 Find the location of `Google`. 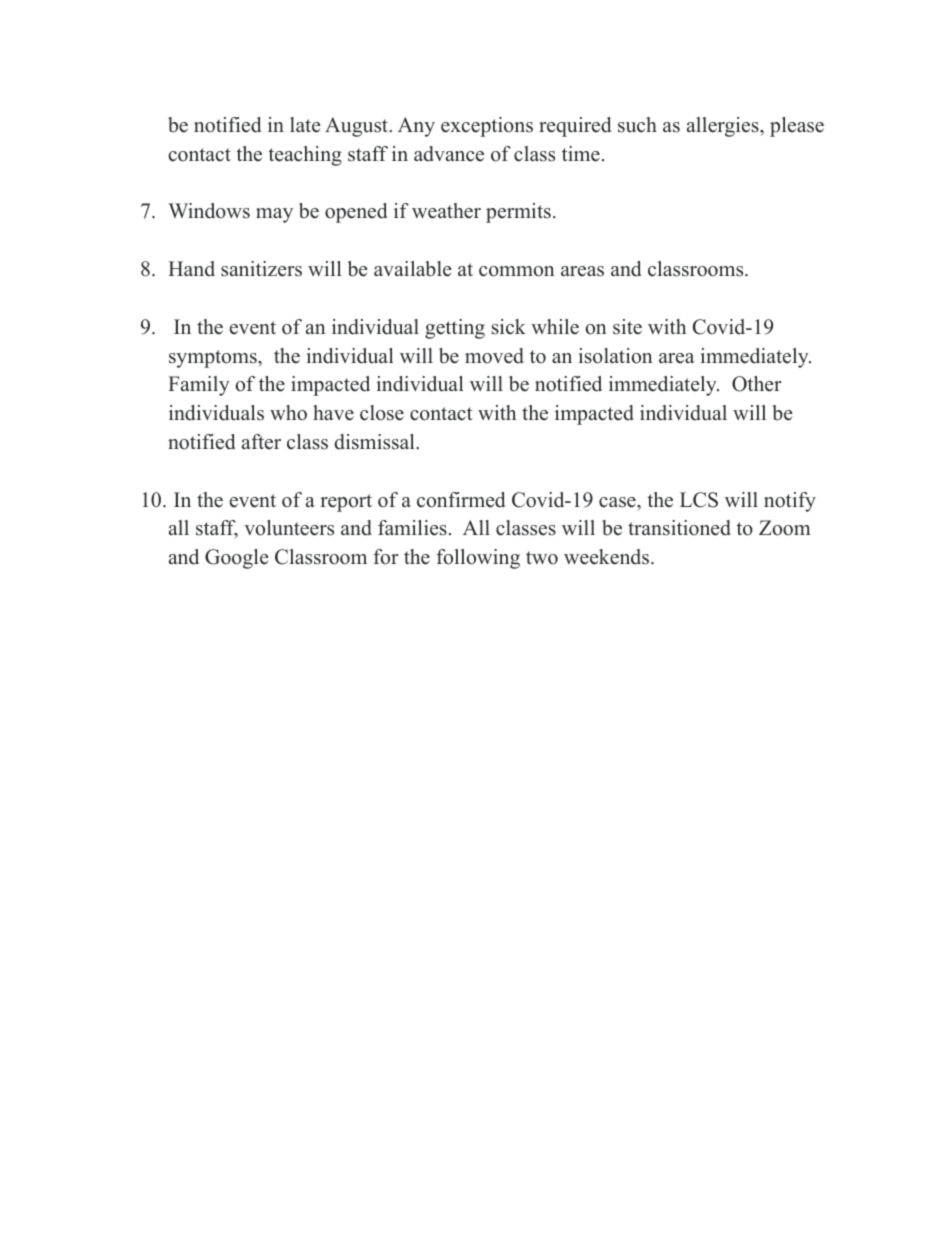

Google is located at coordinates (237, 559).
